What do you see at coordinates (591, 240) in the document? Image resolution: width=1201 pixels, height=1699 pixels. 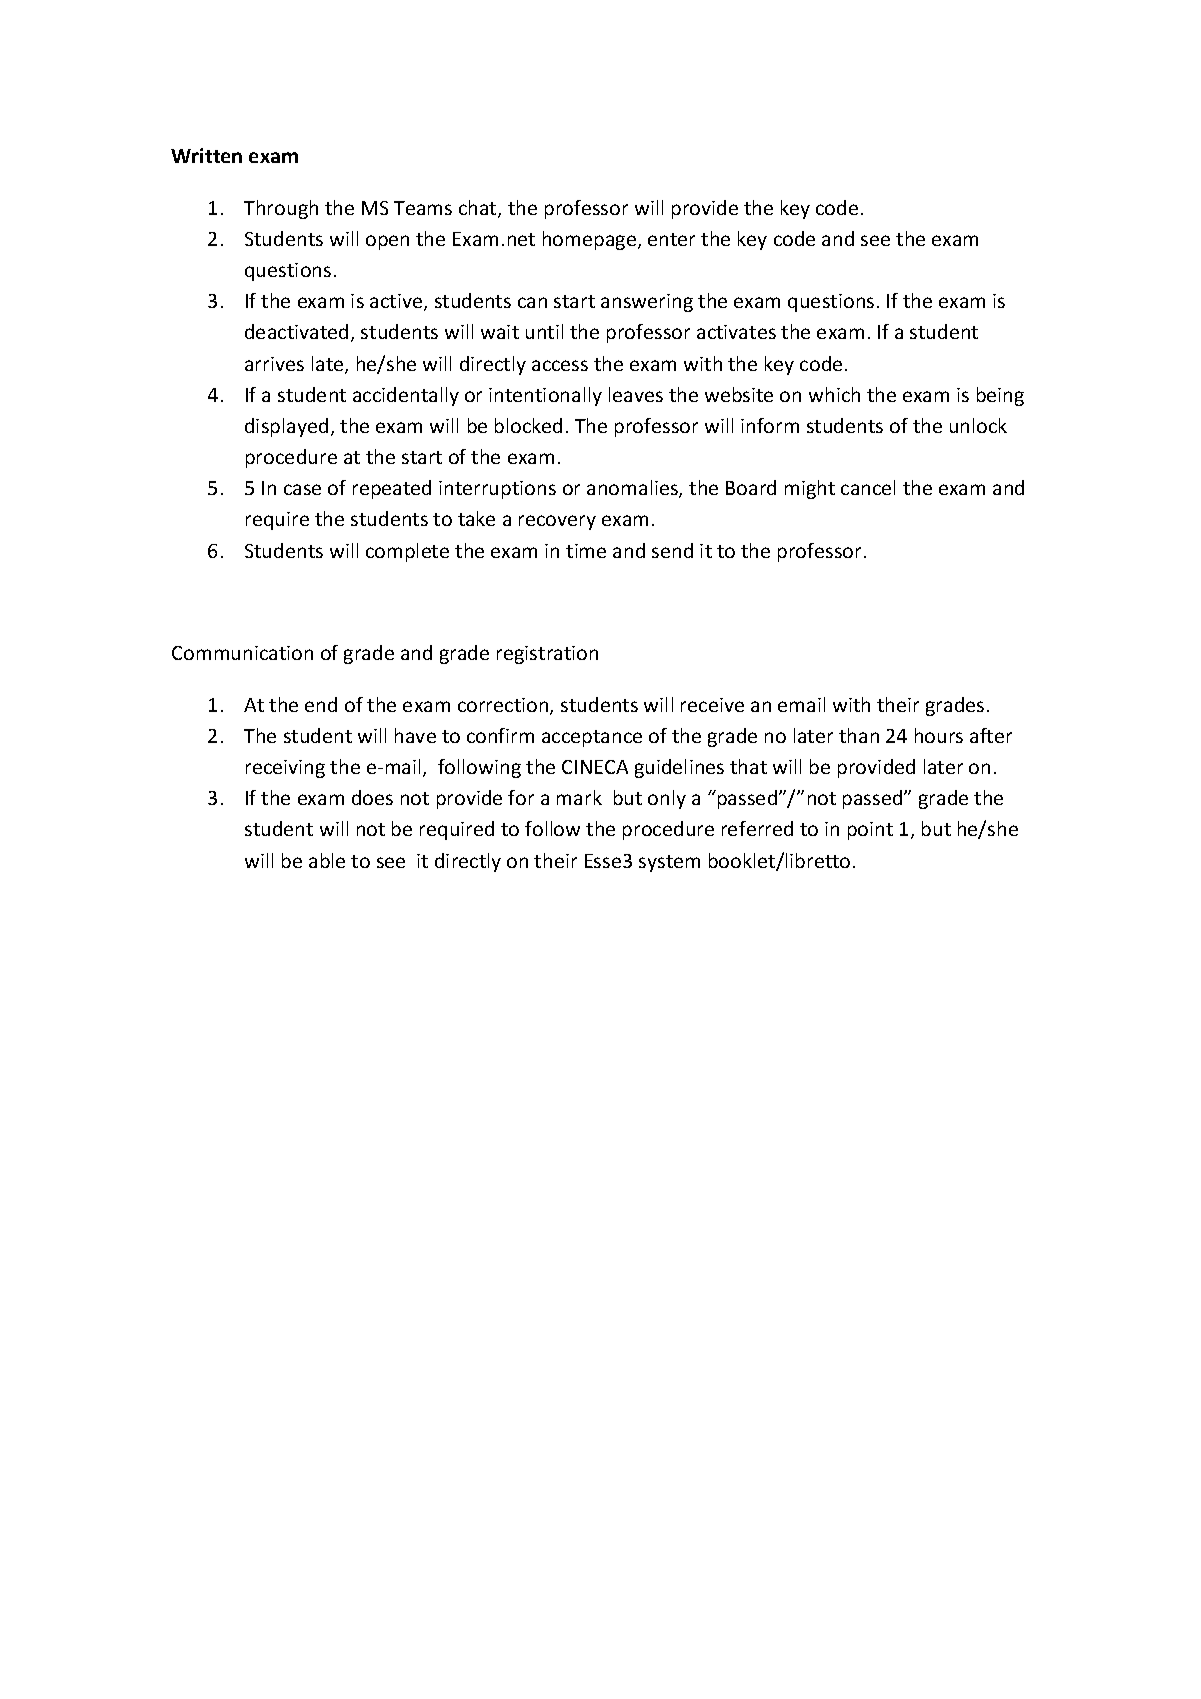 I see `homepage` at bounding box center [591, 240].
